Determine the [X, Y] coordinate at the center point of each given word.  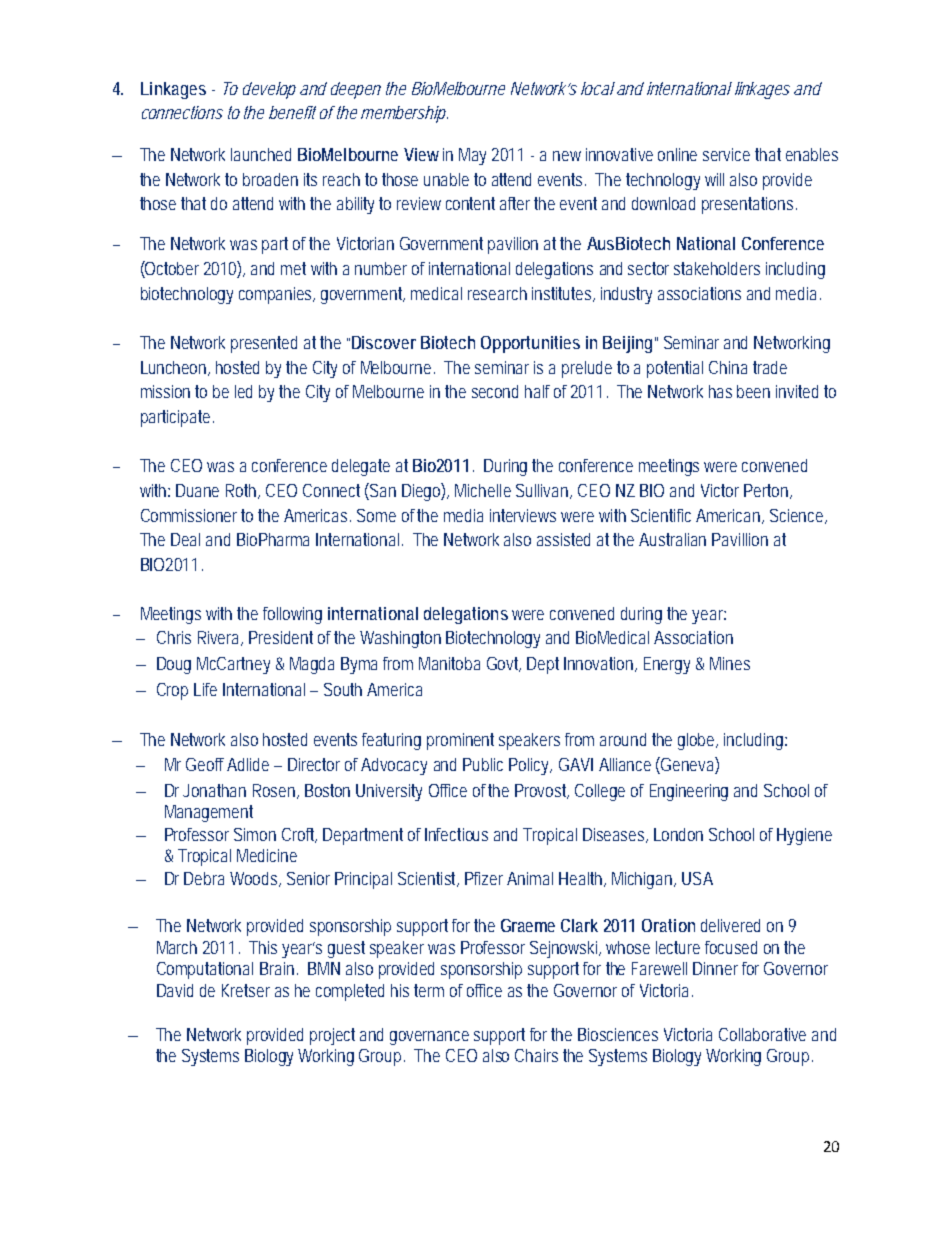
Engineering [689, 792]
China [728, 367]
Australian [672, 539]
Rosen [276, 791]
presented [264, 344]
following [292, 615]
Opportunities [530, 344]
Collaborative [762, 1034]
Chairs [536, 1055]
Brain [279, 968]
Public [483, 764]
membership [404, 114]
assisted [563, 539]
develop [269, 90]
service [726, 154]
